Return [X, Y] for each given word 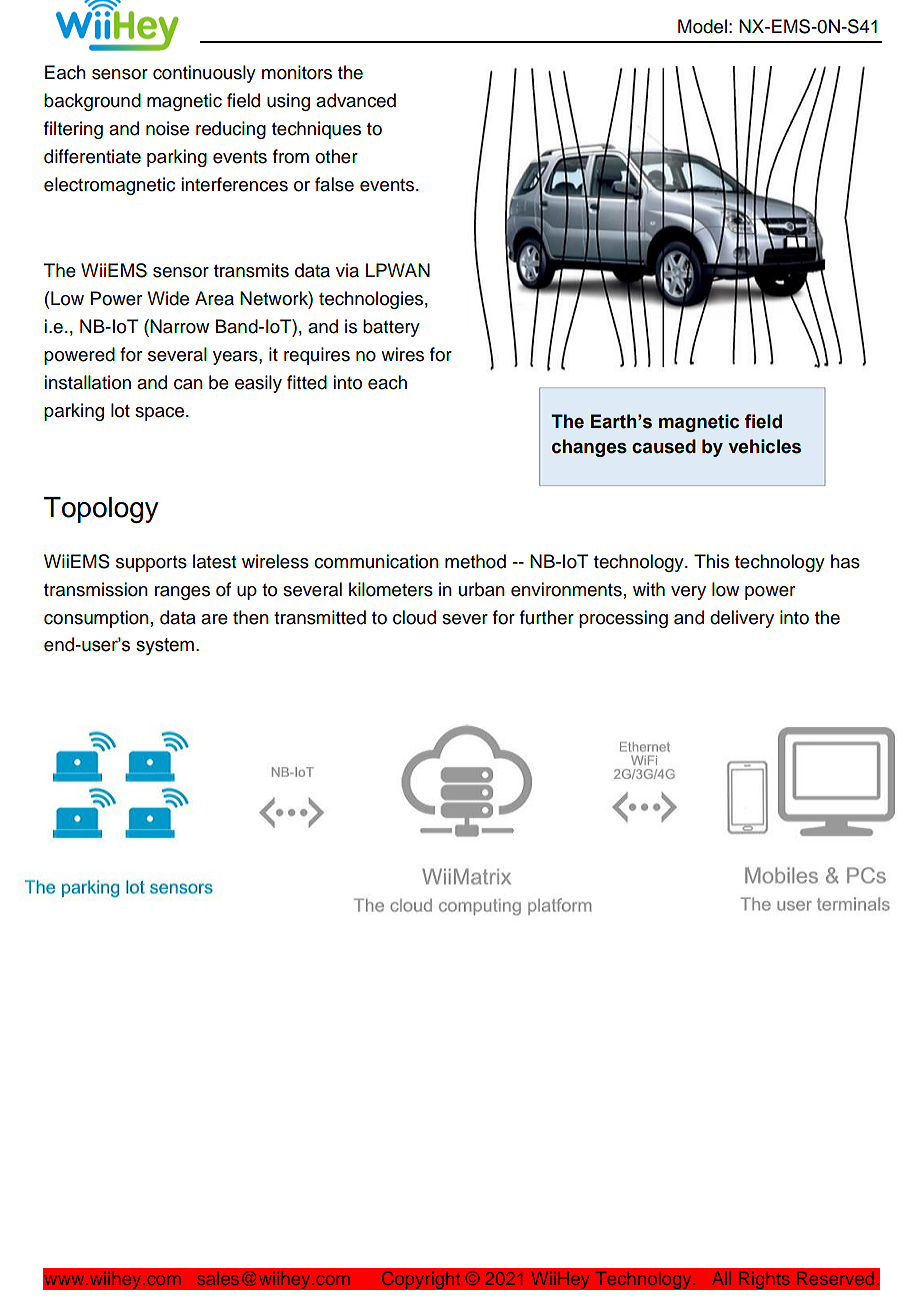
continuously [204, 74]
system [165, 646]
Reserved [835, 1278]
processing [623, 619]
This [711, 561]
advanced [356, 100]
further [547, 617]
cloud [414, 617]
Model [702, 26]
